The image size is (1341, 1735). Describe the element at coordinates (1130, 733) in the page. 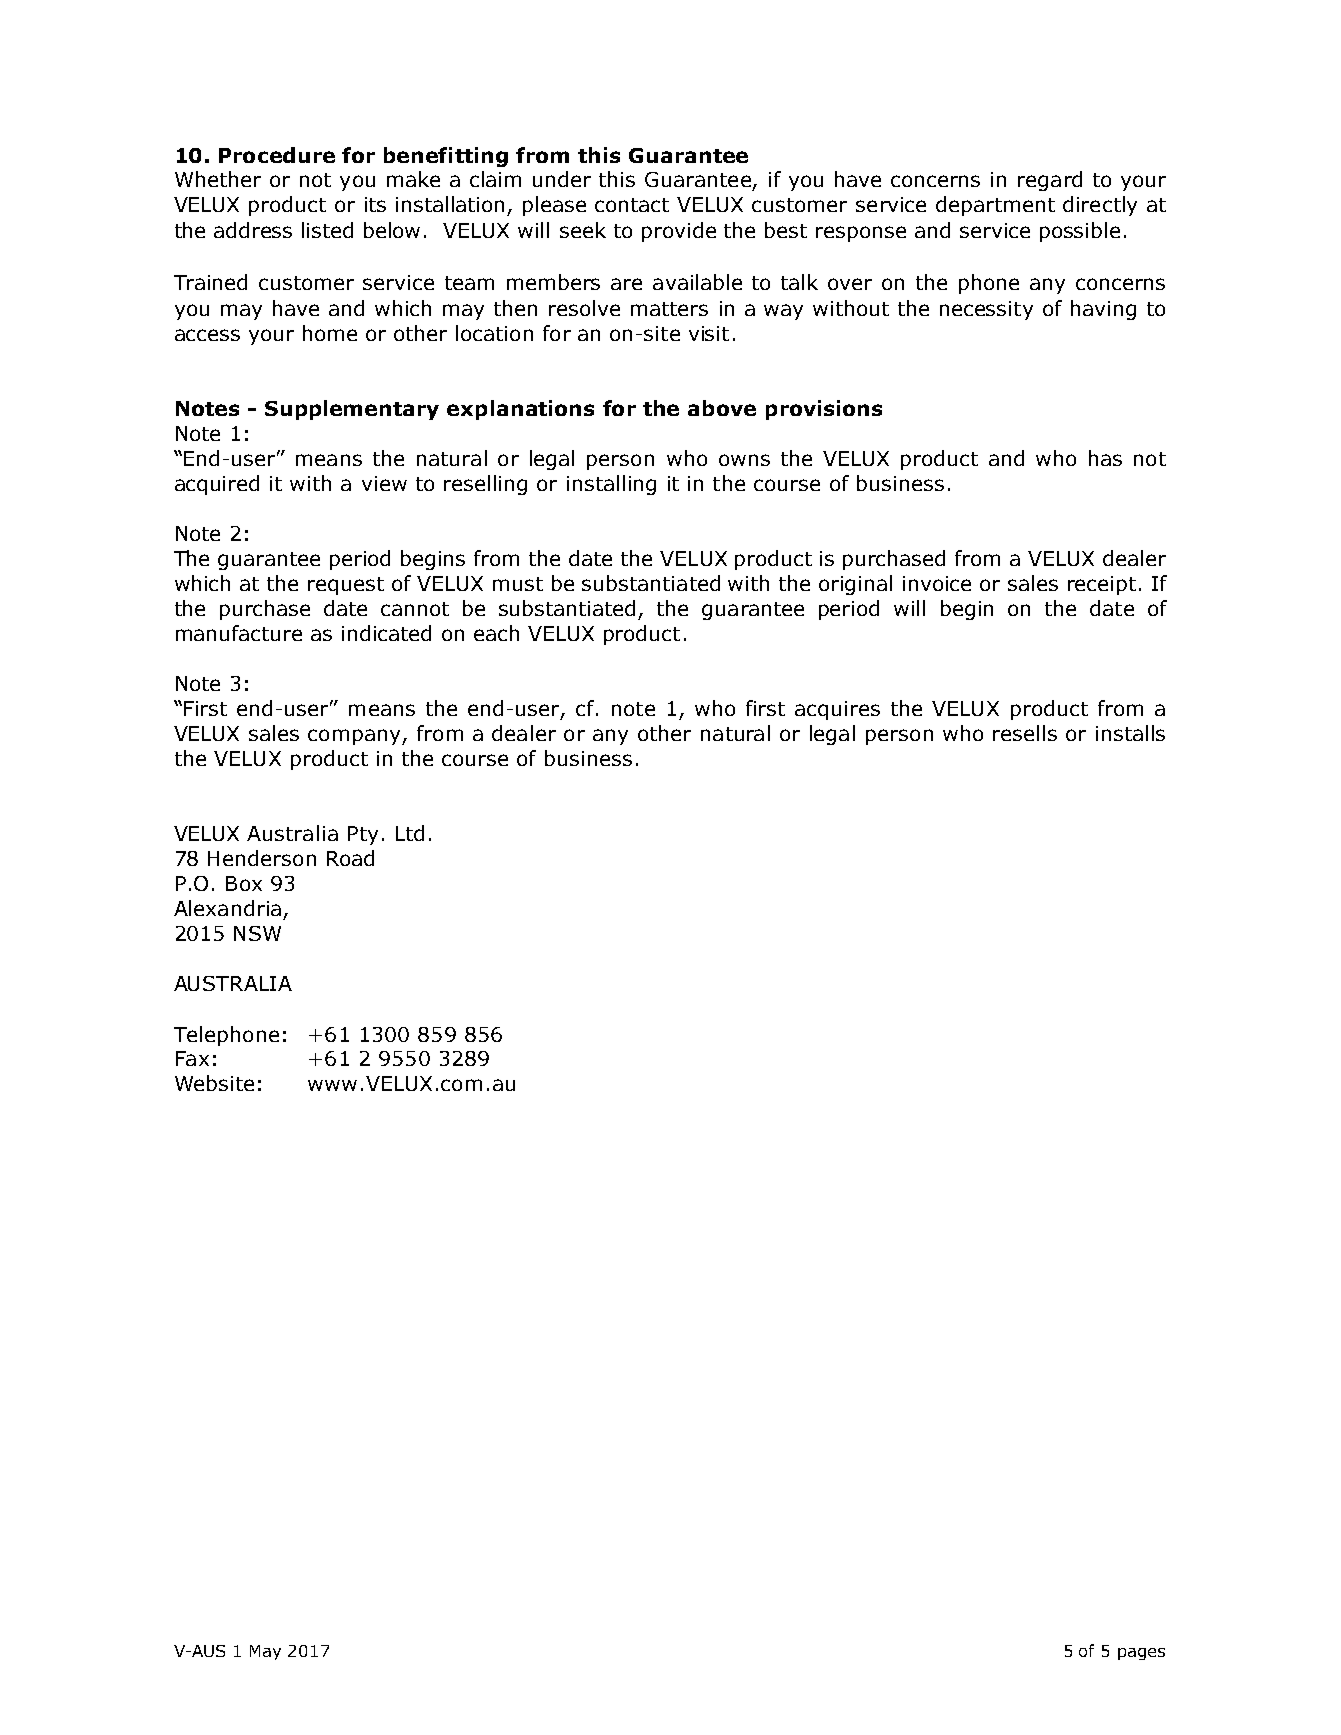

I see `installs` at that location.
